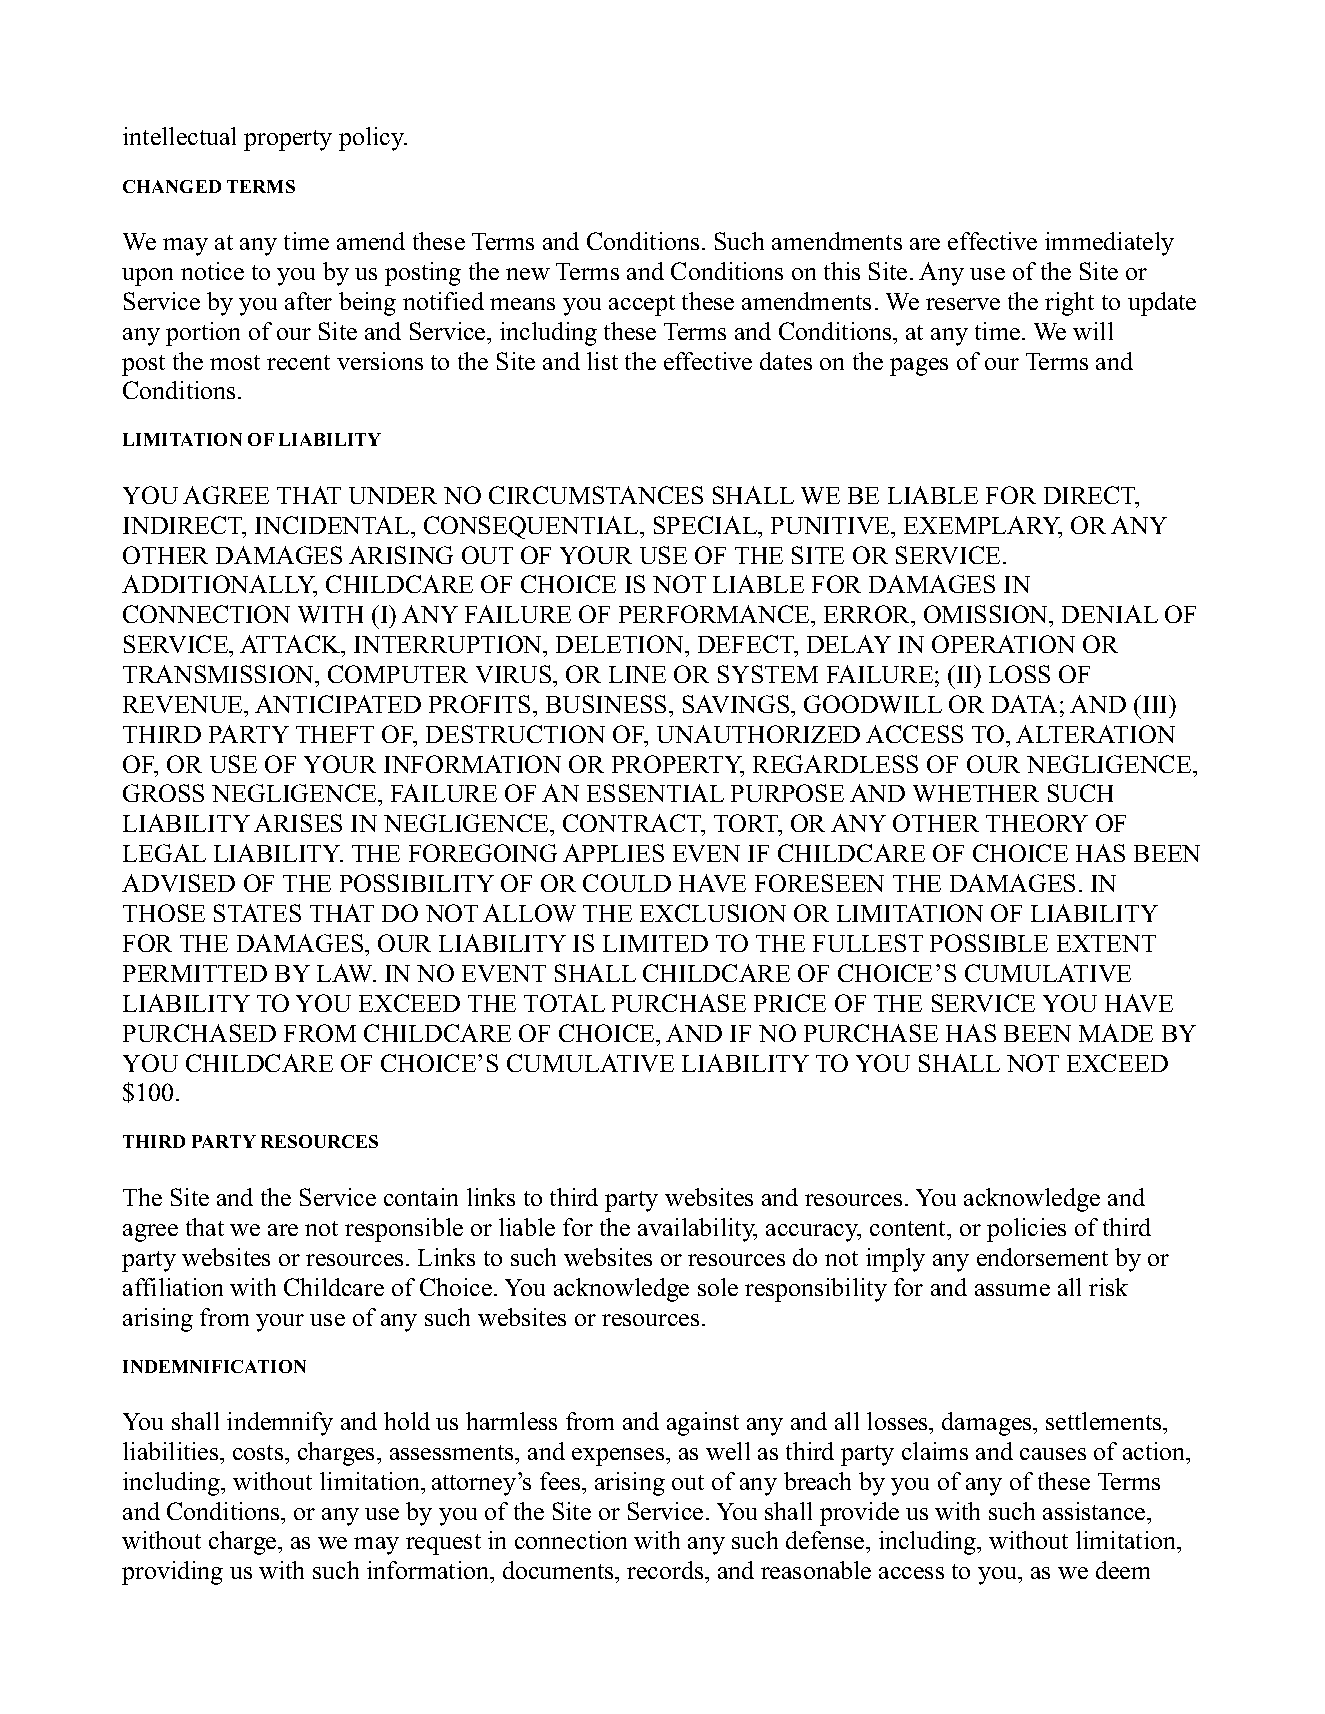 The height and width of the page is (1714, 1325). I want to click on APPLIES, so click(613, 853).
